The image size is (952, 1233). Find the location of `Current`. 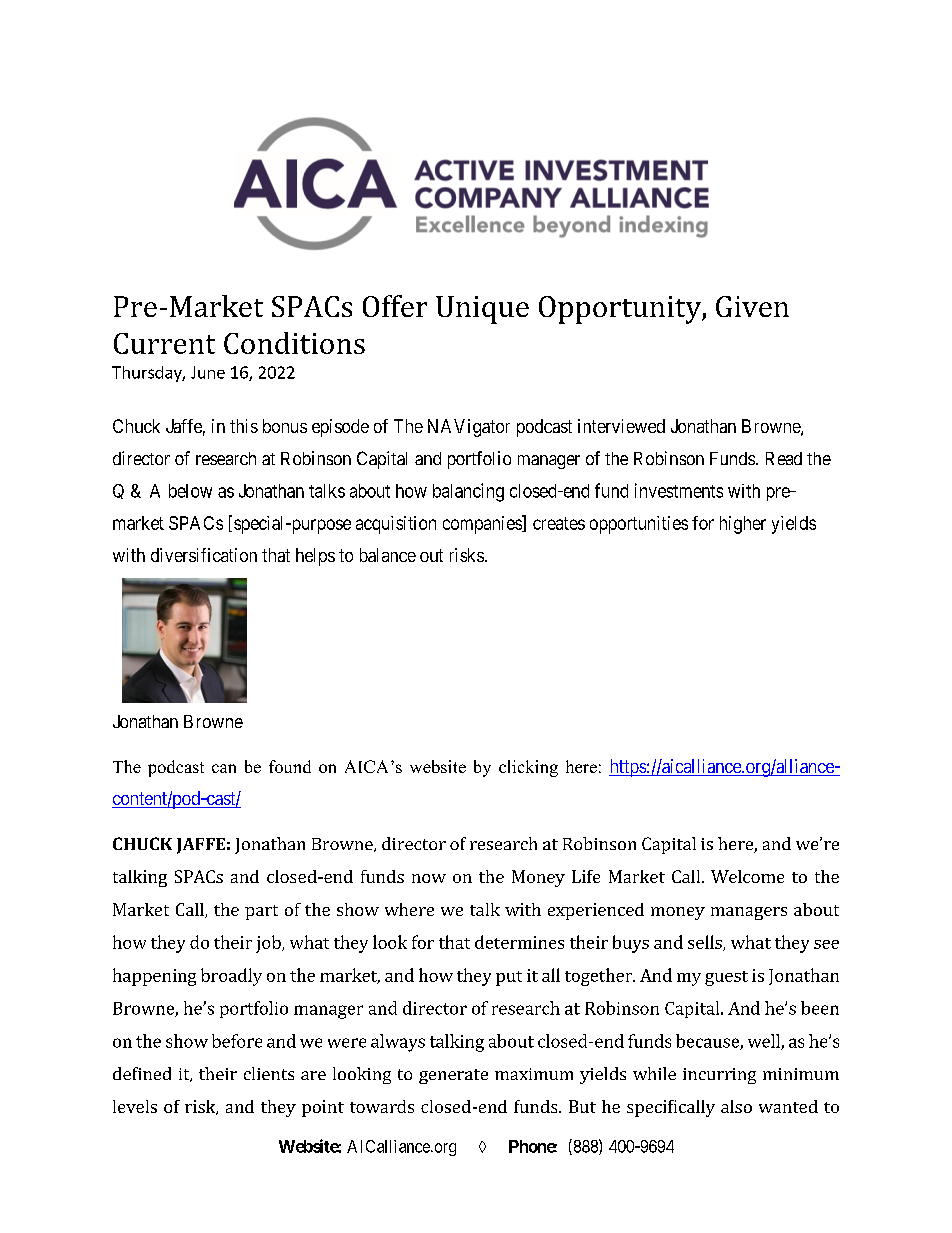

Current is located at coordinates (164, 343).
